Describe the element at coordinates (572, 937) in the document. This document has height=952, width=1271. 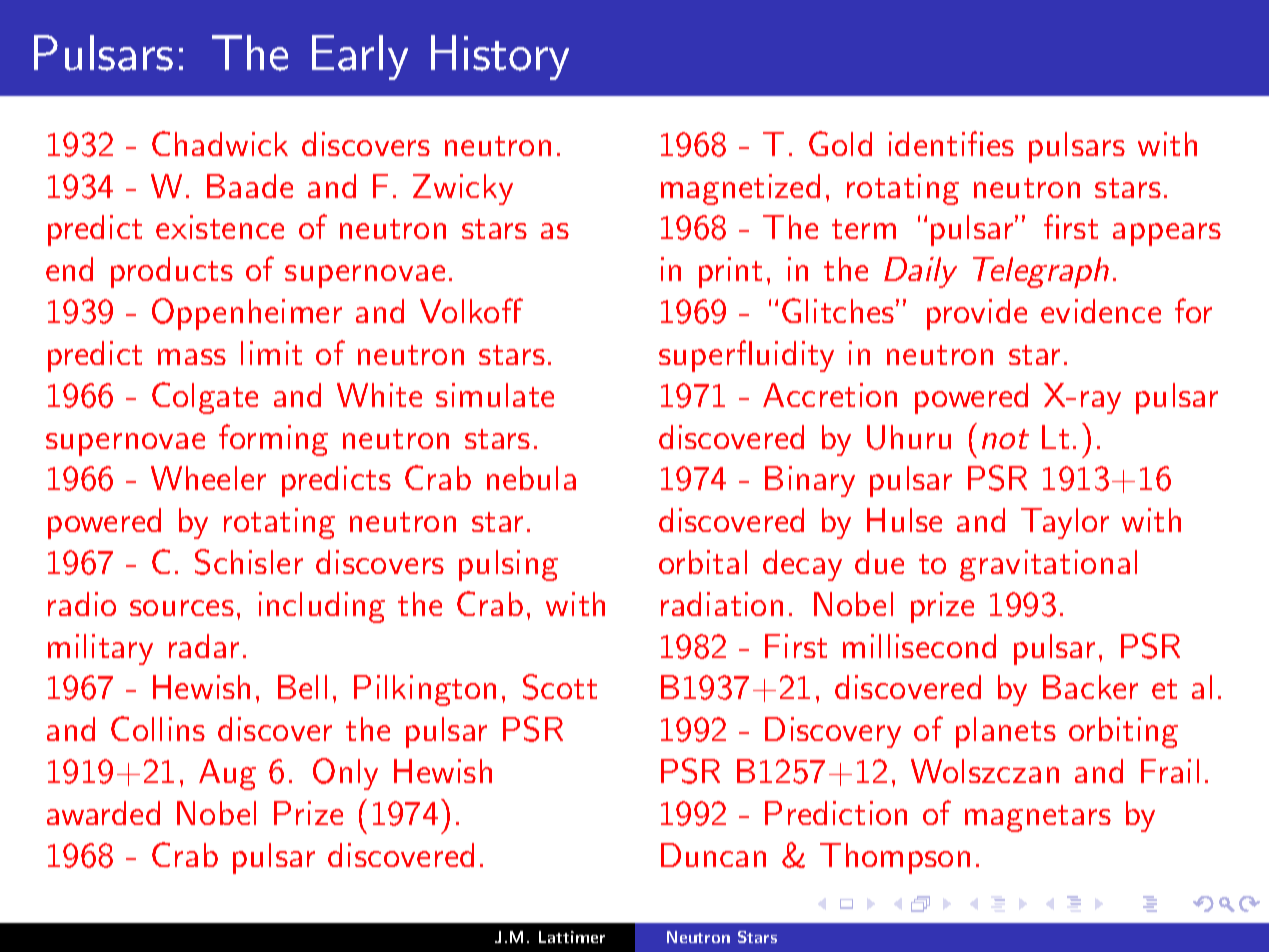
I see `Lattimer` at that location.
